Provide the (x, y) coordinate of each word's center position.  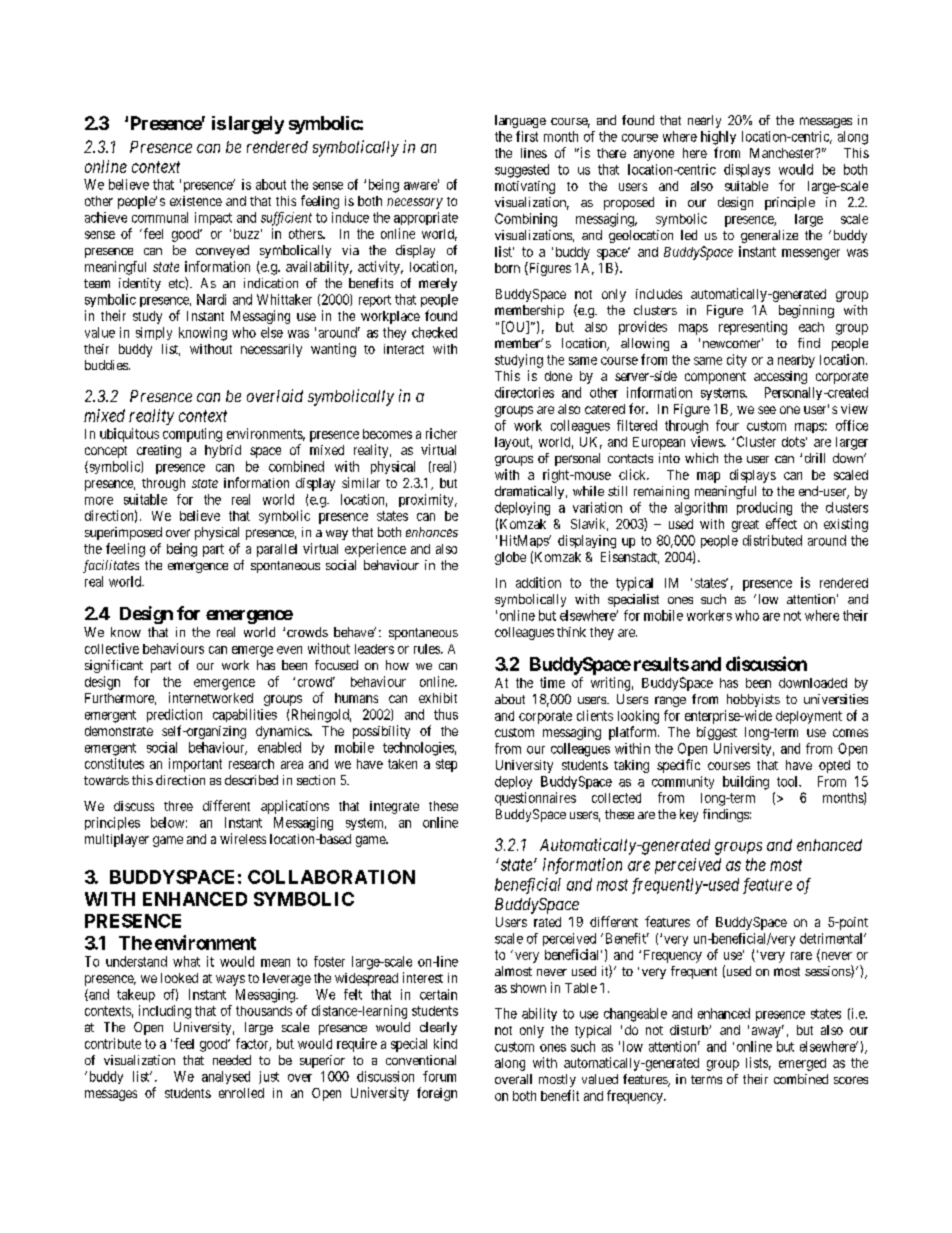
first (527, 136)
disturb (690, 1030)
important (195, 765)
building (746, 783)
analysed (226, 1077)
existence (196, 201)
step (446, 765)
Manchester (783, 153)
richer (441, 433)
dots (793, 442)
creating (159, 451)
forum (439, 1076)
